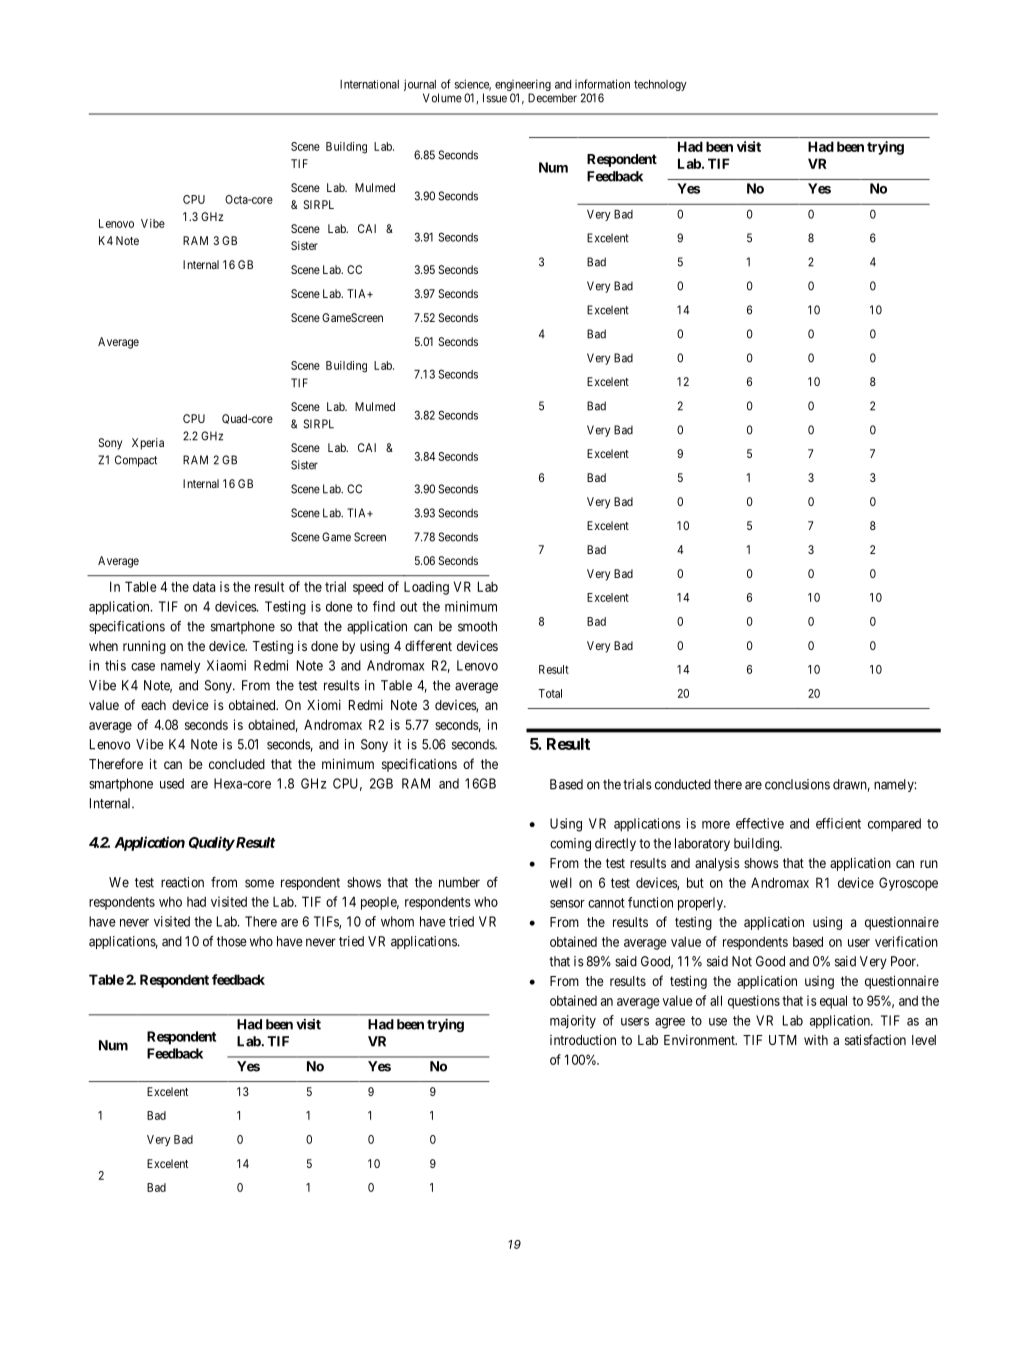 The image size is (1019, 1359). I want to click on technology, so click(660, 85).
